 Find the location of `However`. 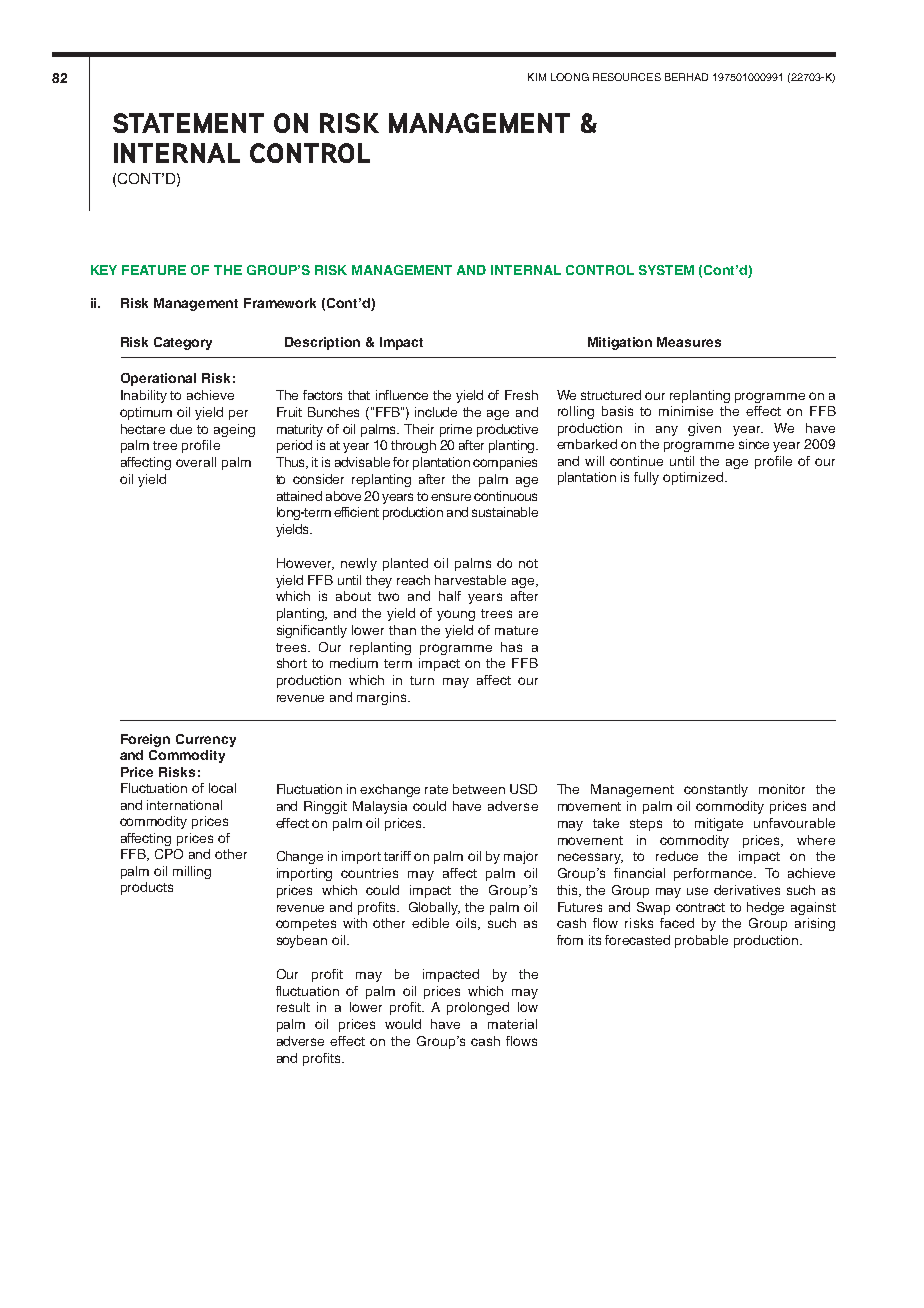

However is located at coordinates (305, 564).
